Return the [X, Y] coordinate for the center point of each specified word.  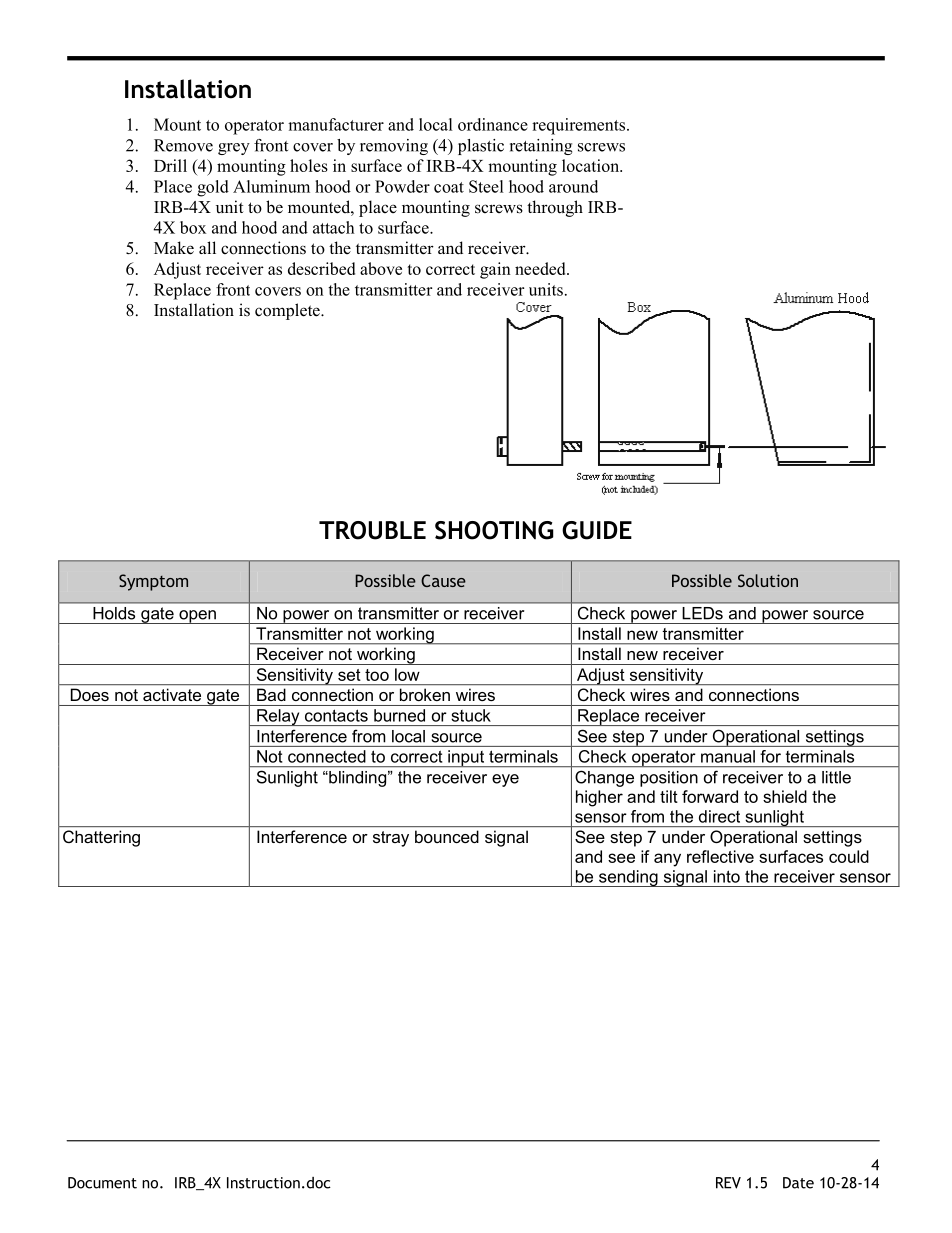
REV [728, 1183]
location [592, 165]
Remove [183, 145]
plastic [481, 147]
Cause [443, 580]
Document [102, 1183]
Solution [768, 580]
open [197, 617]
